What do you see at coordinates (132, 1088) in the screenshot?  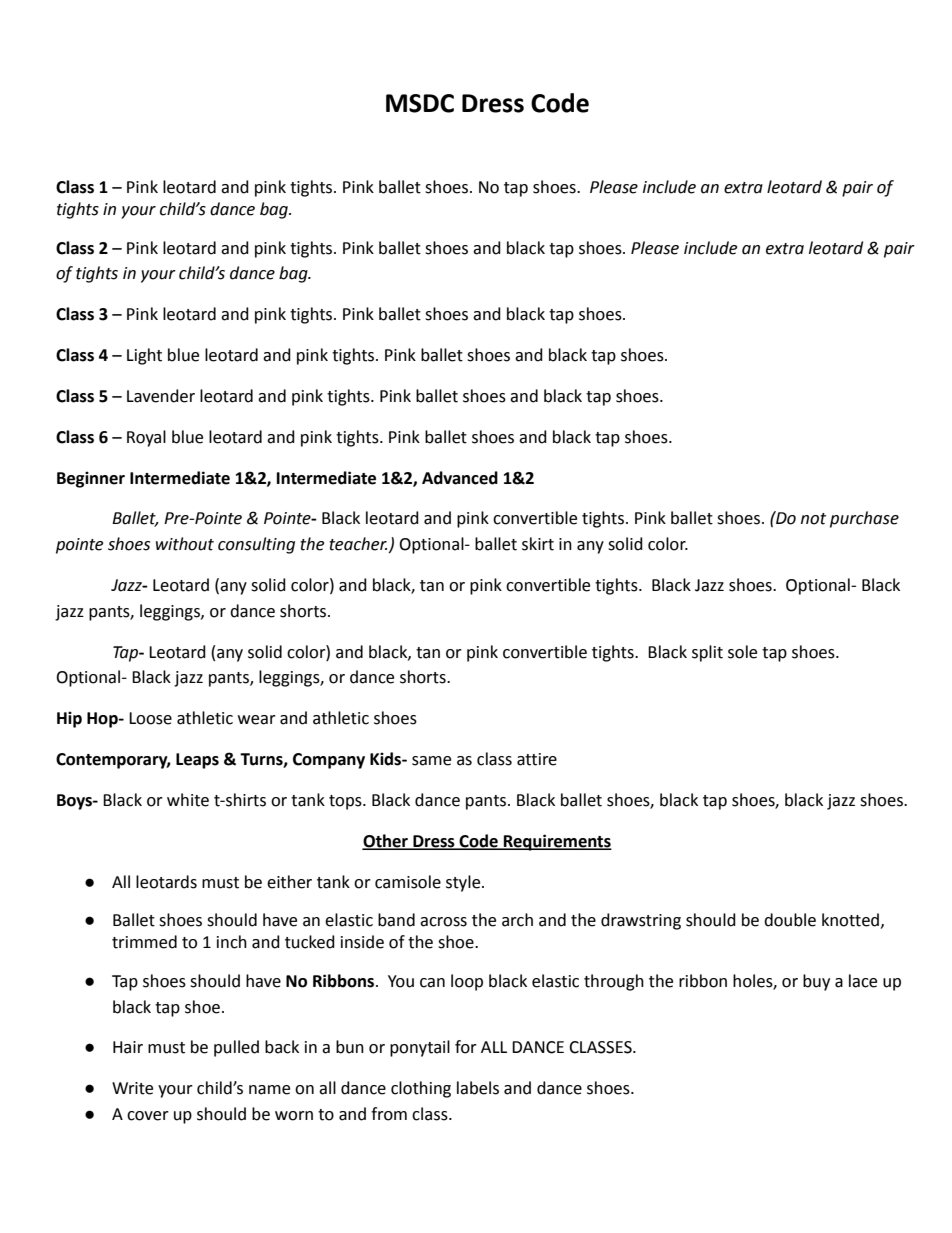 I see `Write` at bounding box center [132, 1088].
